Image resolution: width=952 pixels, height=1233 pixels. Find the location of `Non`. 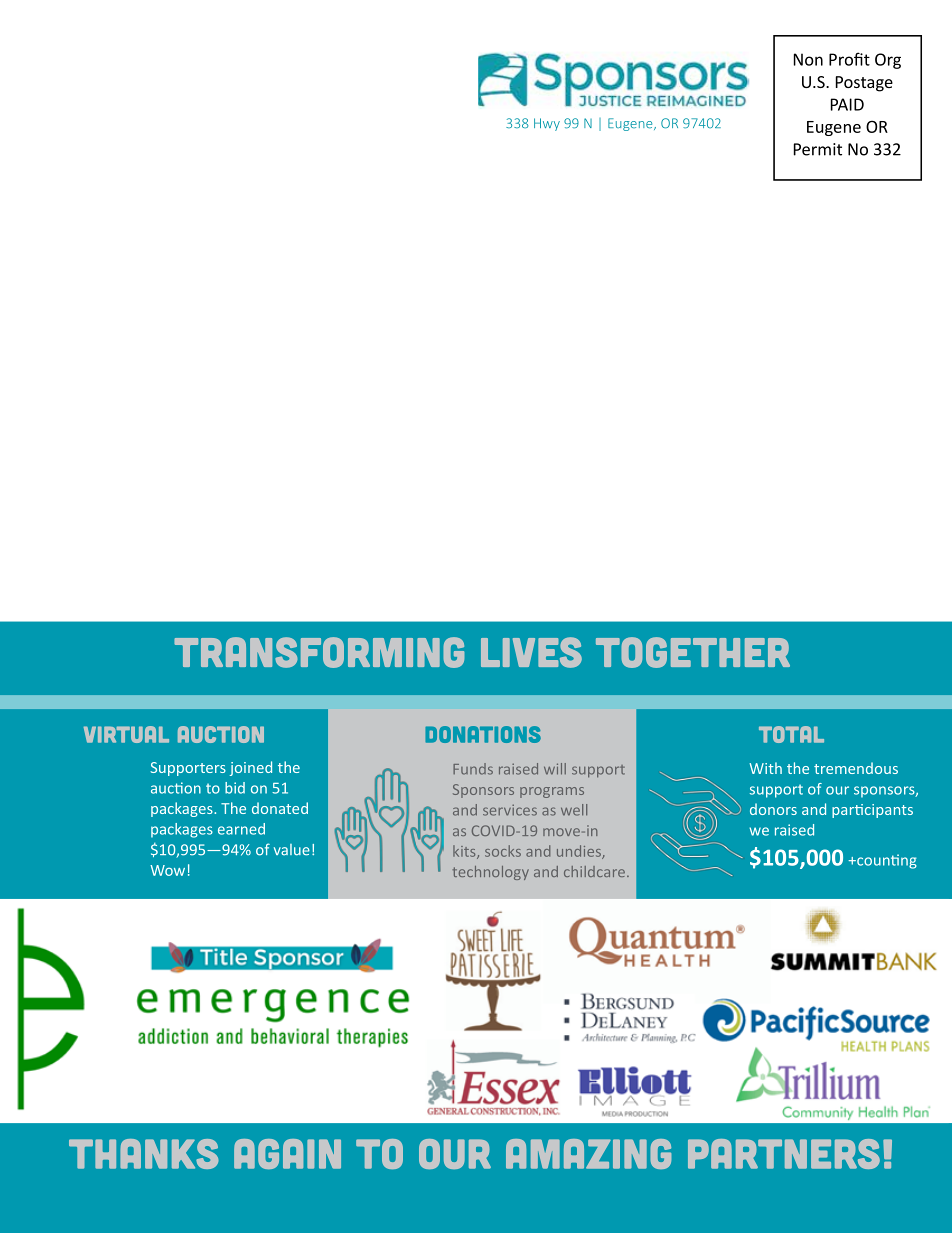

Non is located at coordinates (808, 59).
